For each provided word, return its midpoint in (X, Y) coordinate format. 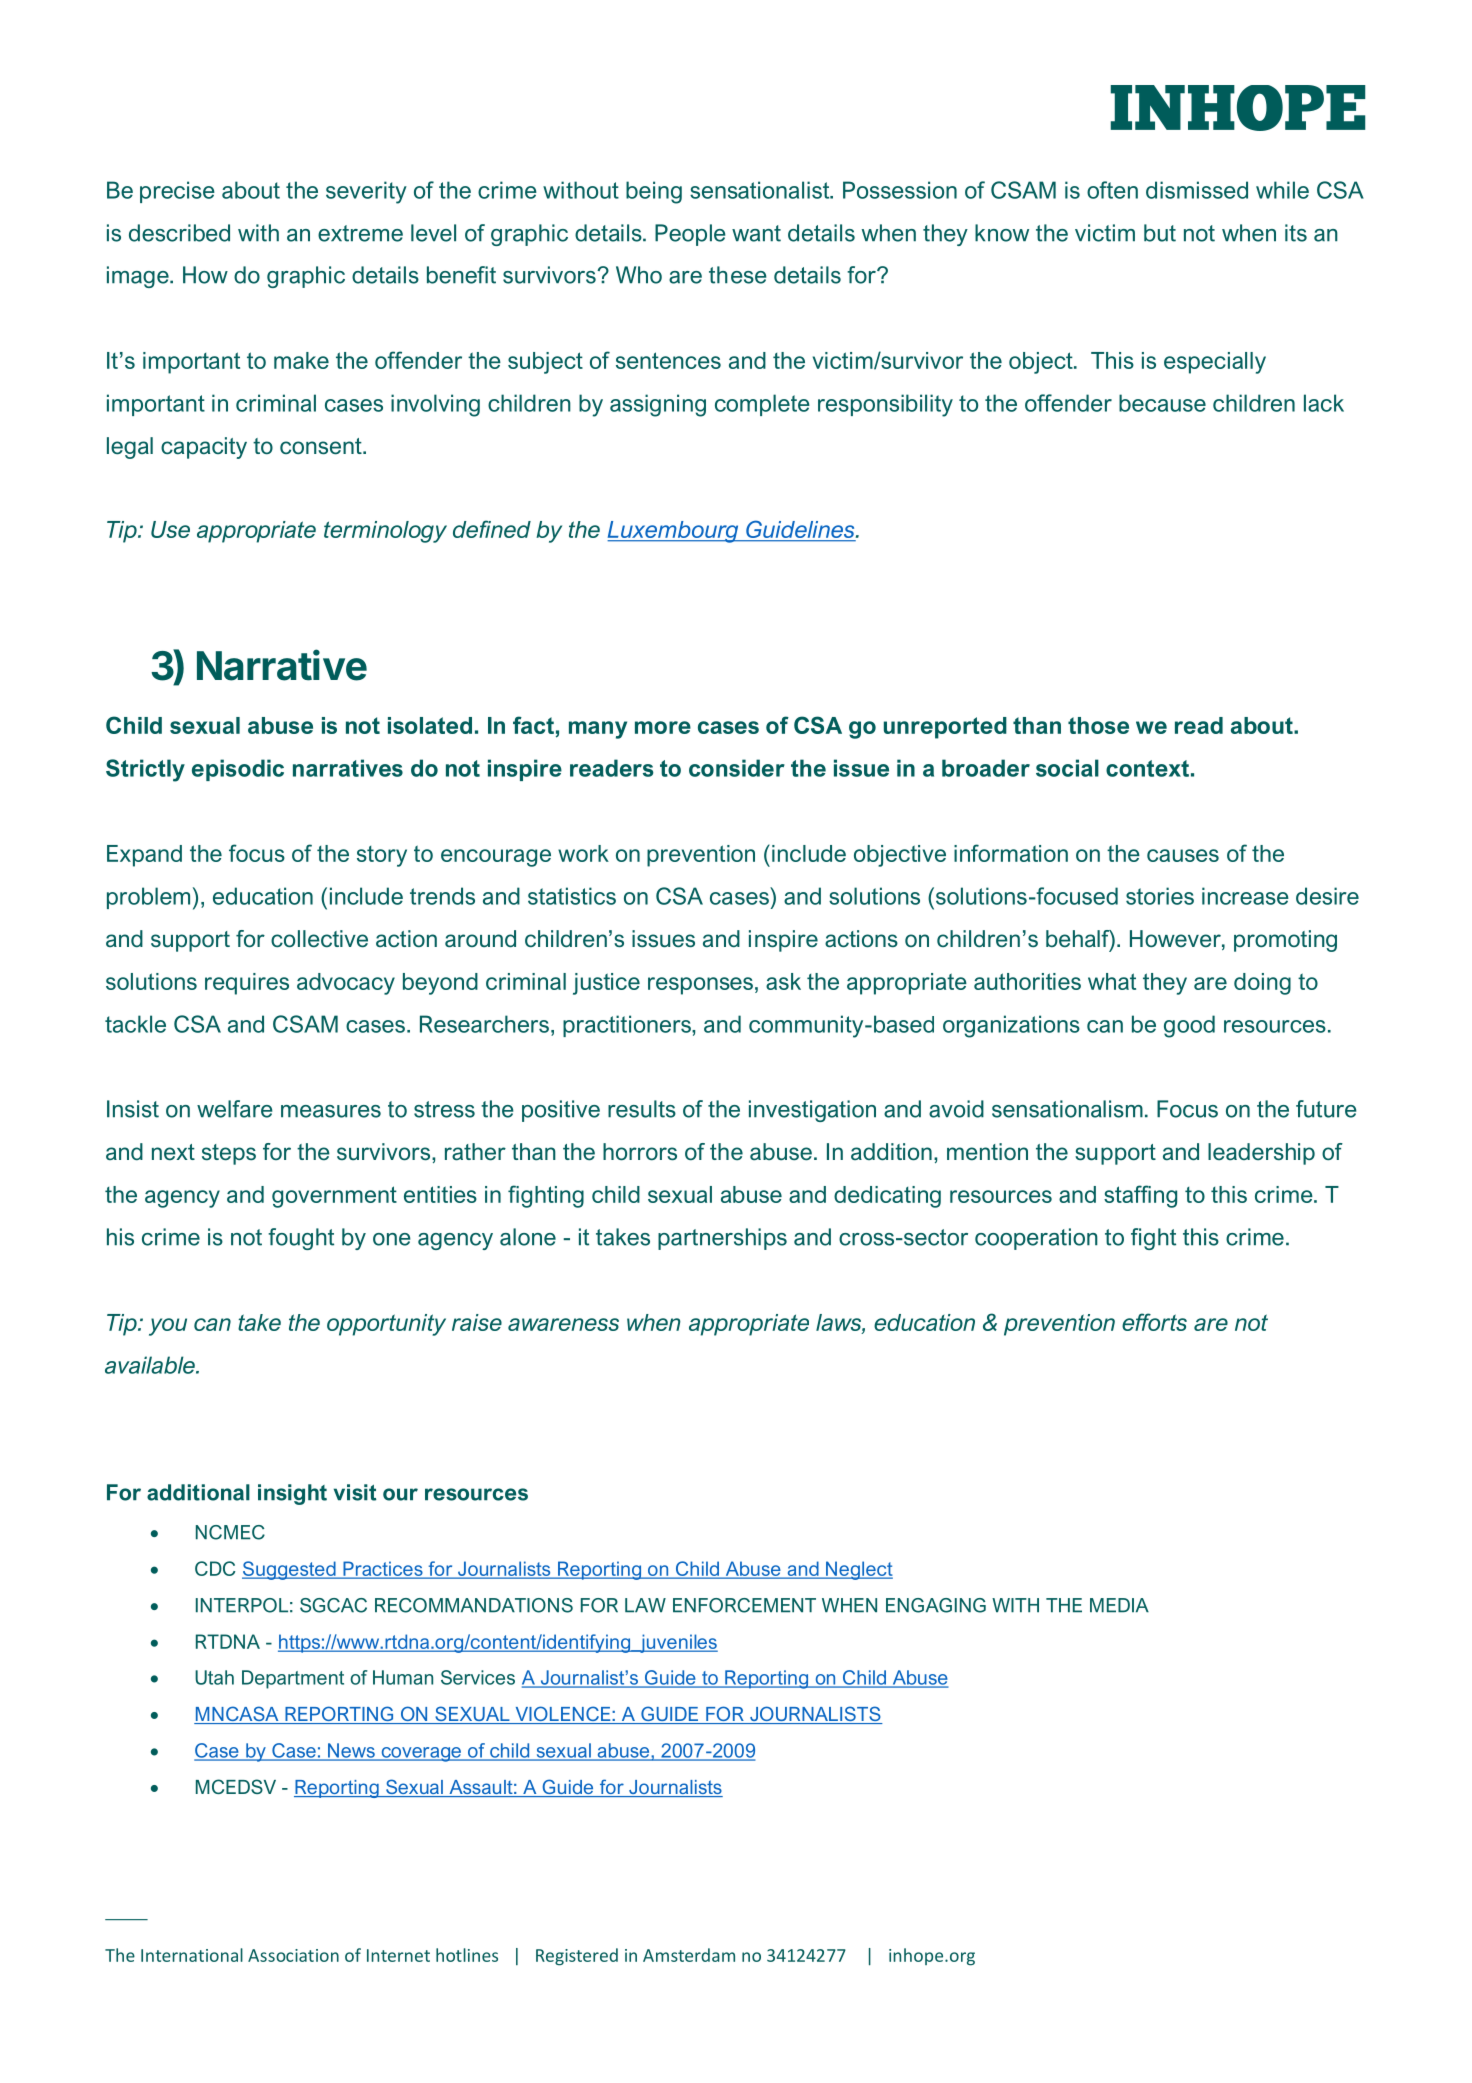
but (1160, 233)
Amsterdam (689, 1955)
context (1147, 768)
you (168, 1327)
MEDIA (1119, 1605)
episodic (238, 770)
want (756, 233)
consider (737, 768)
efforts (1154, 1322)
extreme (360, 233)
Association (293, 1955)
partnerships (722, 1239)
